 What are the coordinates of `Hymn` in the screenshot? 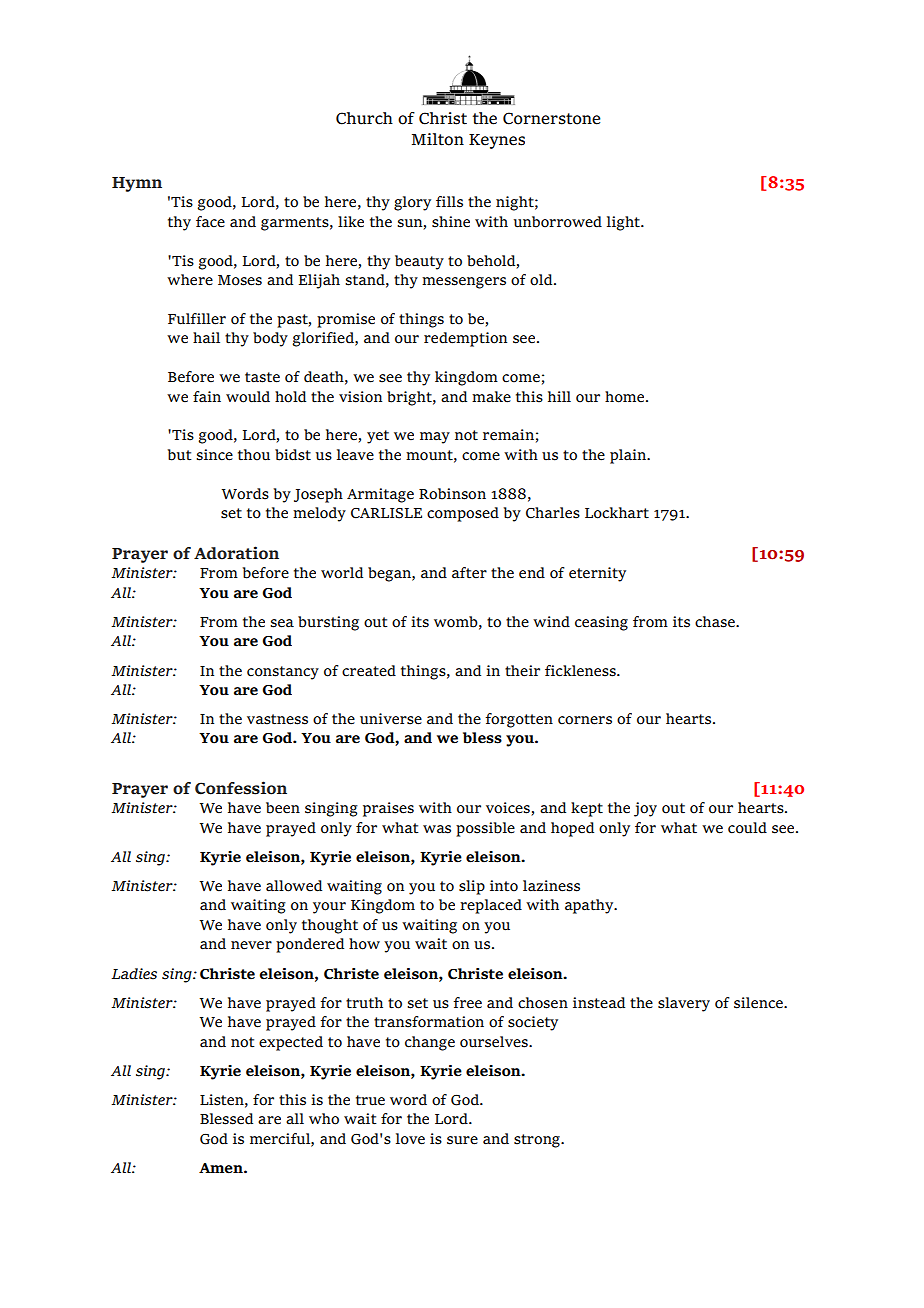 It's located at (137, 184).
